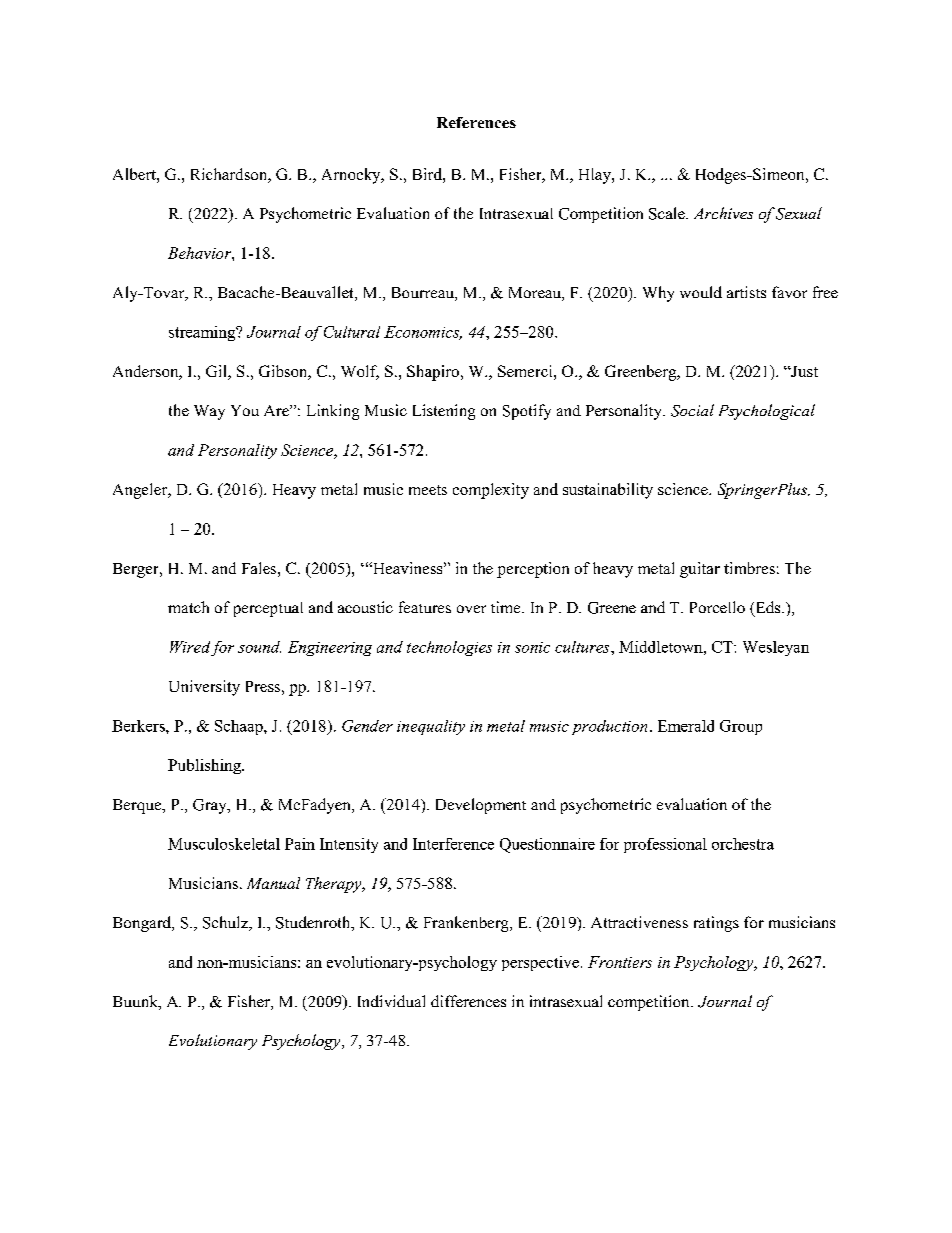 The width and height of the screenshot is (952, 1233). I want to click on Listening, so click(444, 412).
